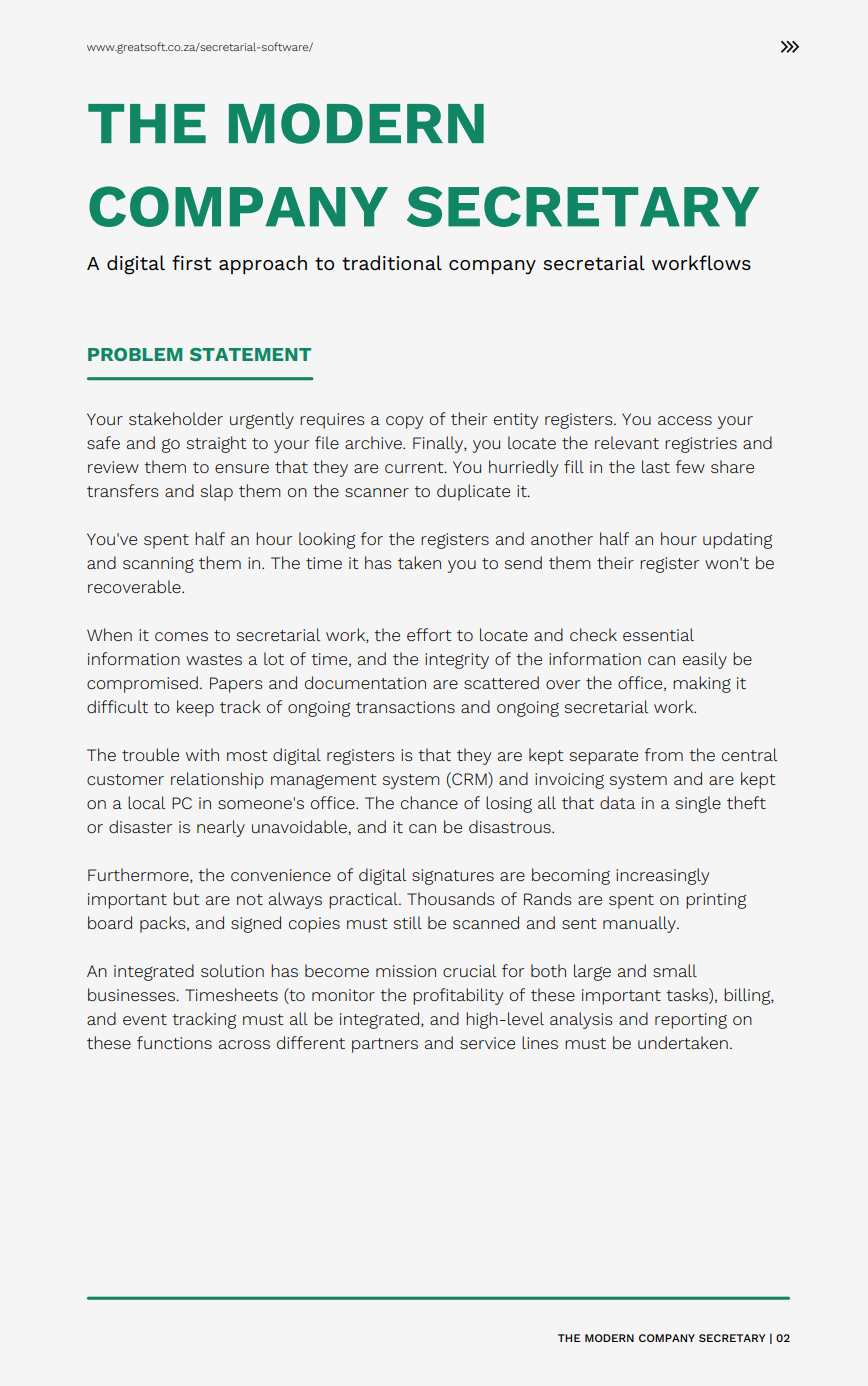  What do you see at coordinates (429, 802) in the screenshot?
I see `chance` at bounding box center [429, 802].
